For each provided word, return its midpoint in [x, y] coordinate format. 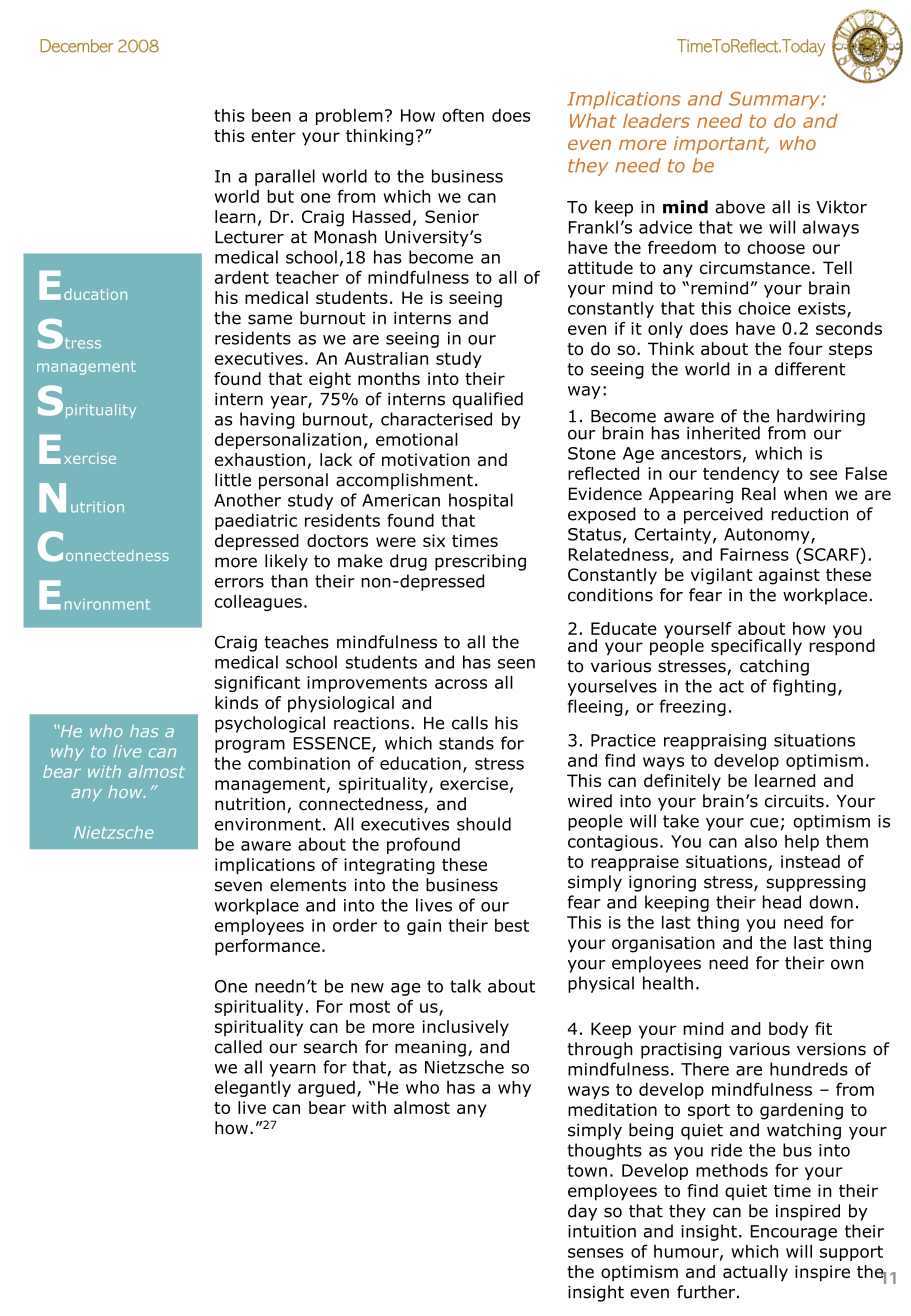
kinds [236, 702]
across [461, 684]
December [76, 46]
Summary [775, 100]
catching [774, 667]
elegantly [253, 1088]
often [463, 115]
